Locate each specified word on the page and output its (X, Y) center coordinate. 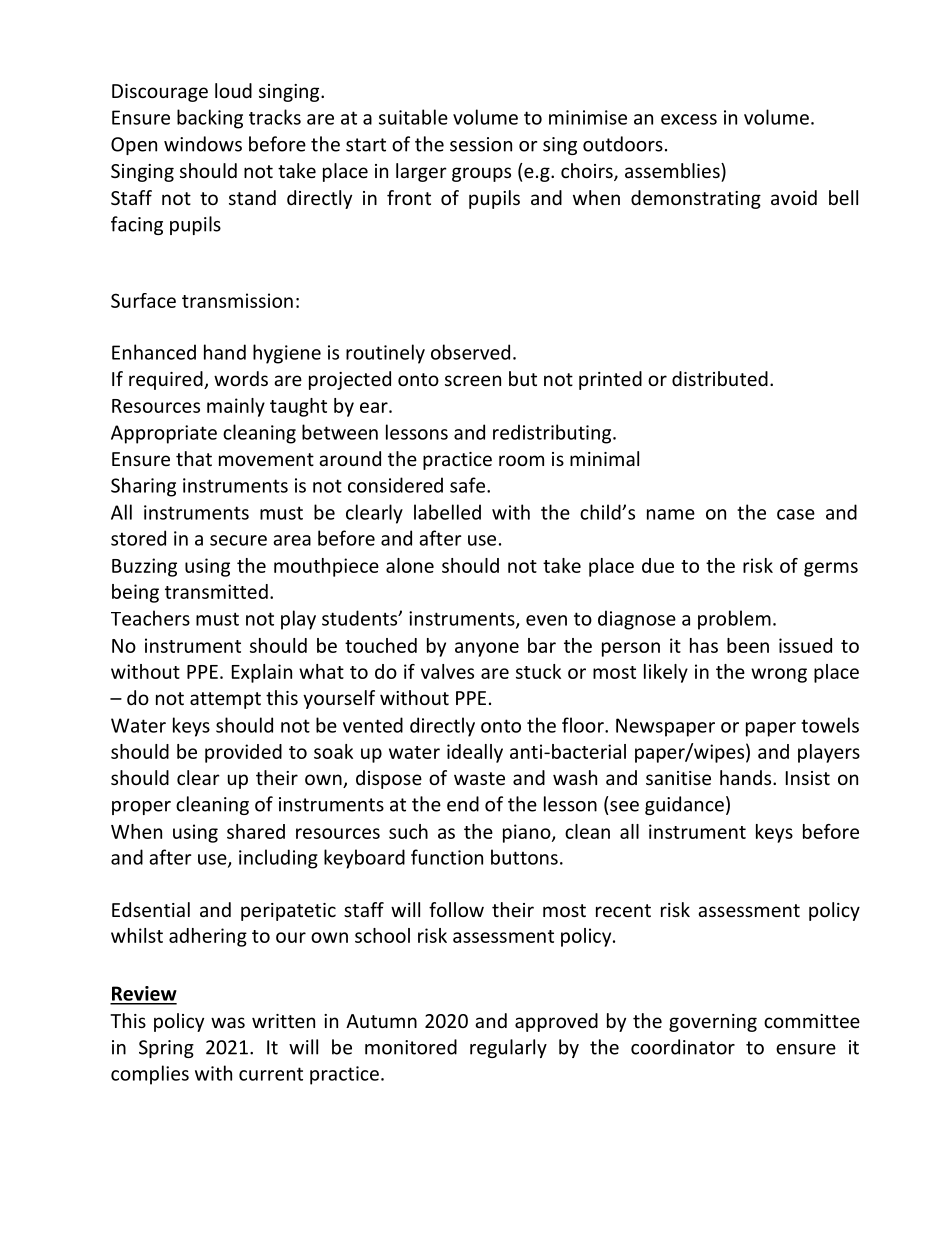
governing (713, 1023)
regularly (508, 1048)
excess (689, 119)
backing (210, 119)
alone (410, 565)
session (481, 144)
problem (734, 620)
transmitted (216, 591)
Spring (166, 1049)
